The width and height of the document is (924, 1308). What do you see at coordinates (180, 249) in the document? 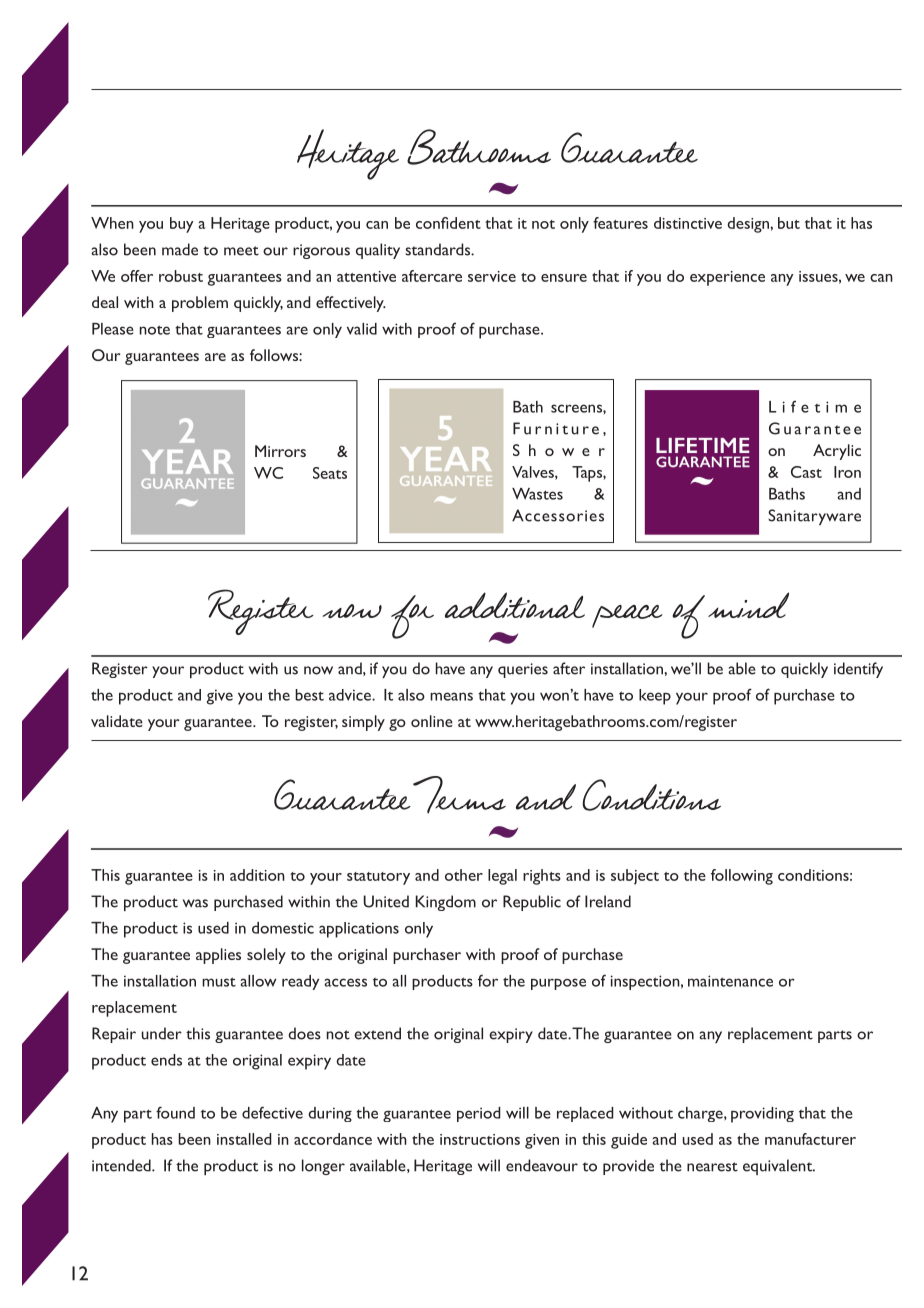
I see `made` at bounding box center [180, 249].
